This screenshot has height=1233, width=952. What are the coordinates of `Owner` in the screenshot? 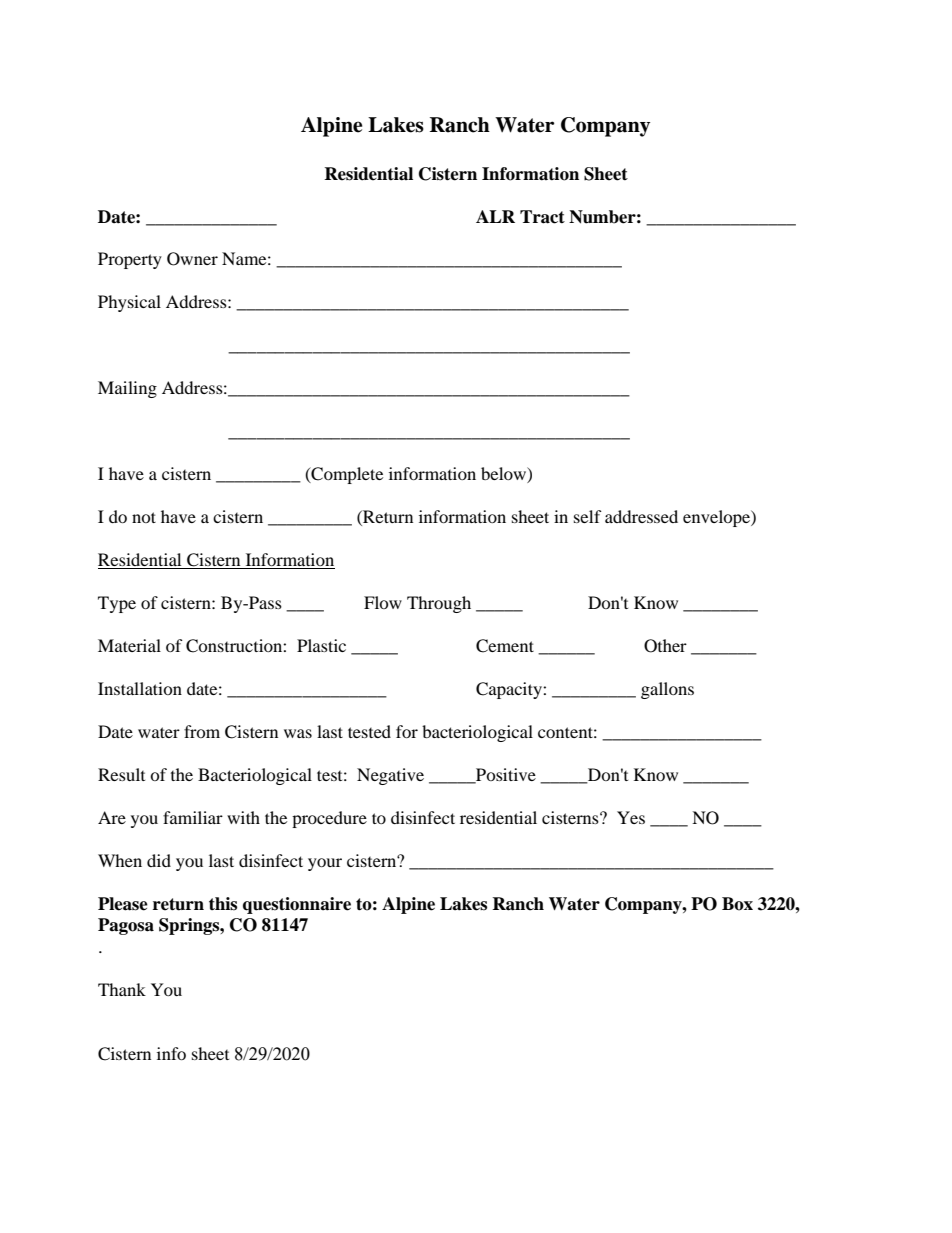 It's located at (192, 259).
